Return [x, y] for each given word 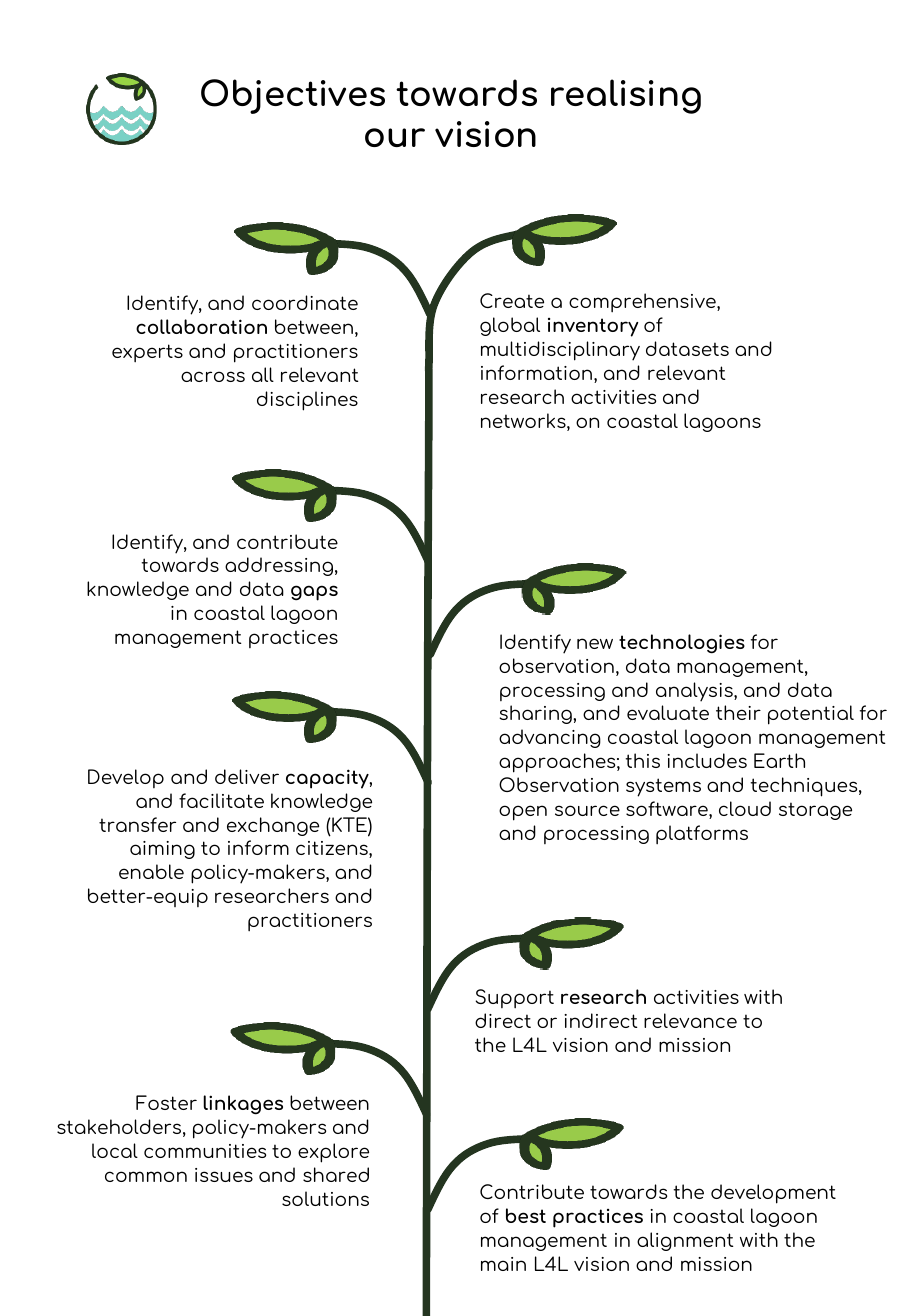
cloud [745, 808]
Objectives [293, 96]
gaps [314, 593]
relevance [690, 1020]
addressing [279, 566]
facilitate [221, 800]
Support [515, 998]
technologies [682, 644]
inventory [593, 327]
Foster [166, 1102]
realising [626, 96]
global [510, 326]
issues [224, 1175]
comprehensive [643, 302]
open [523, 813]
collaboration [201, 326]
